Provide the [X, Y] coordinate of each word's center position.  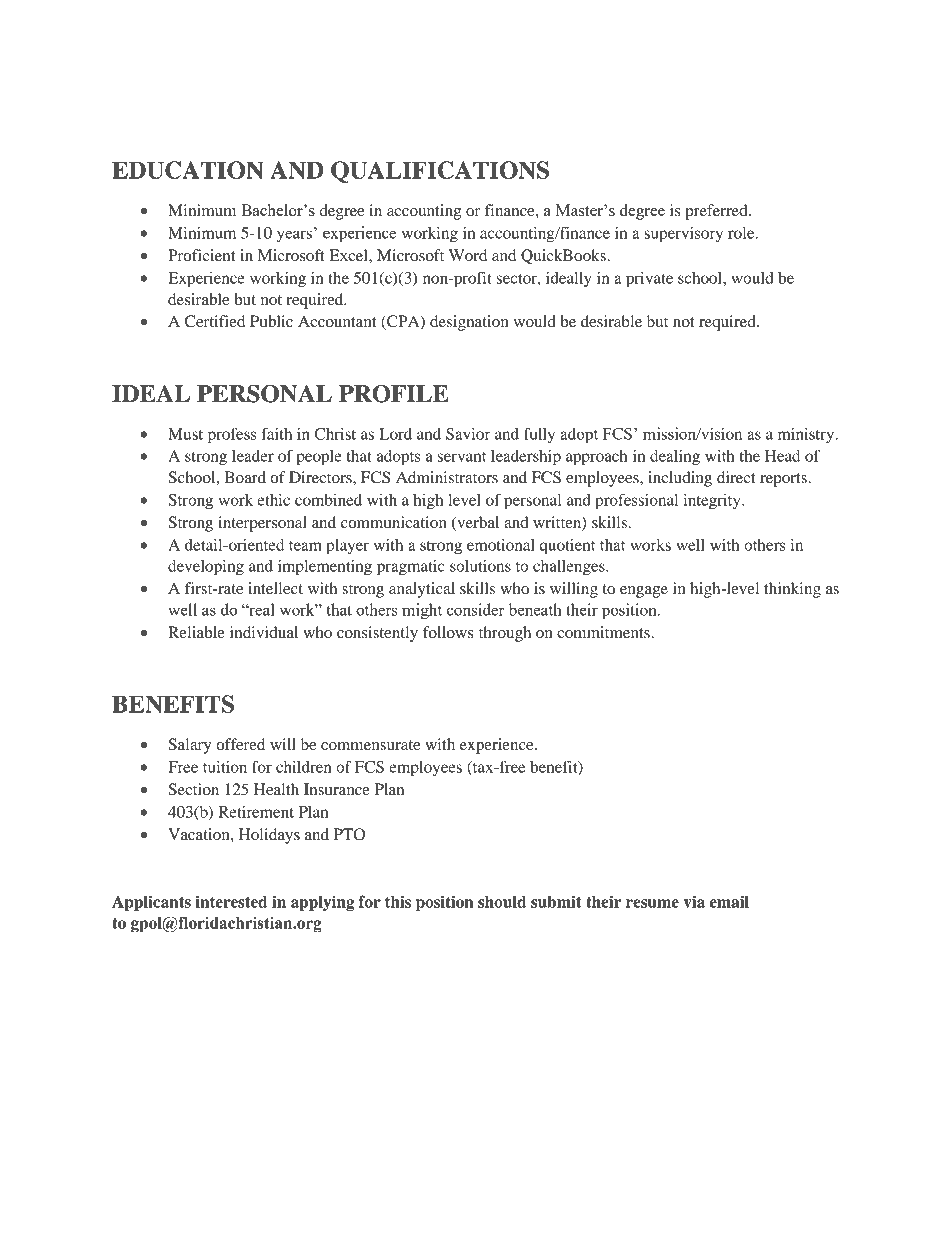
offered [240, 744]
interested [231, 901]
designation [469, 323]
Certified [215, 321]
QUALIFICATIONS [440, 172]
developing [206, 568]
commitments [604, 632]
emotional [501, 545]
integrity [713, 502]
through [505, 634]
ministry [807, 436]
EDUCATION [188, 170]
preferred [717, 212]
